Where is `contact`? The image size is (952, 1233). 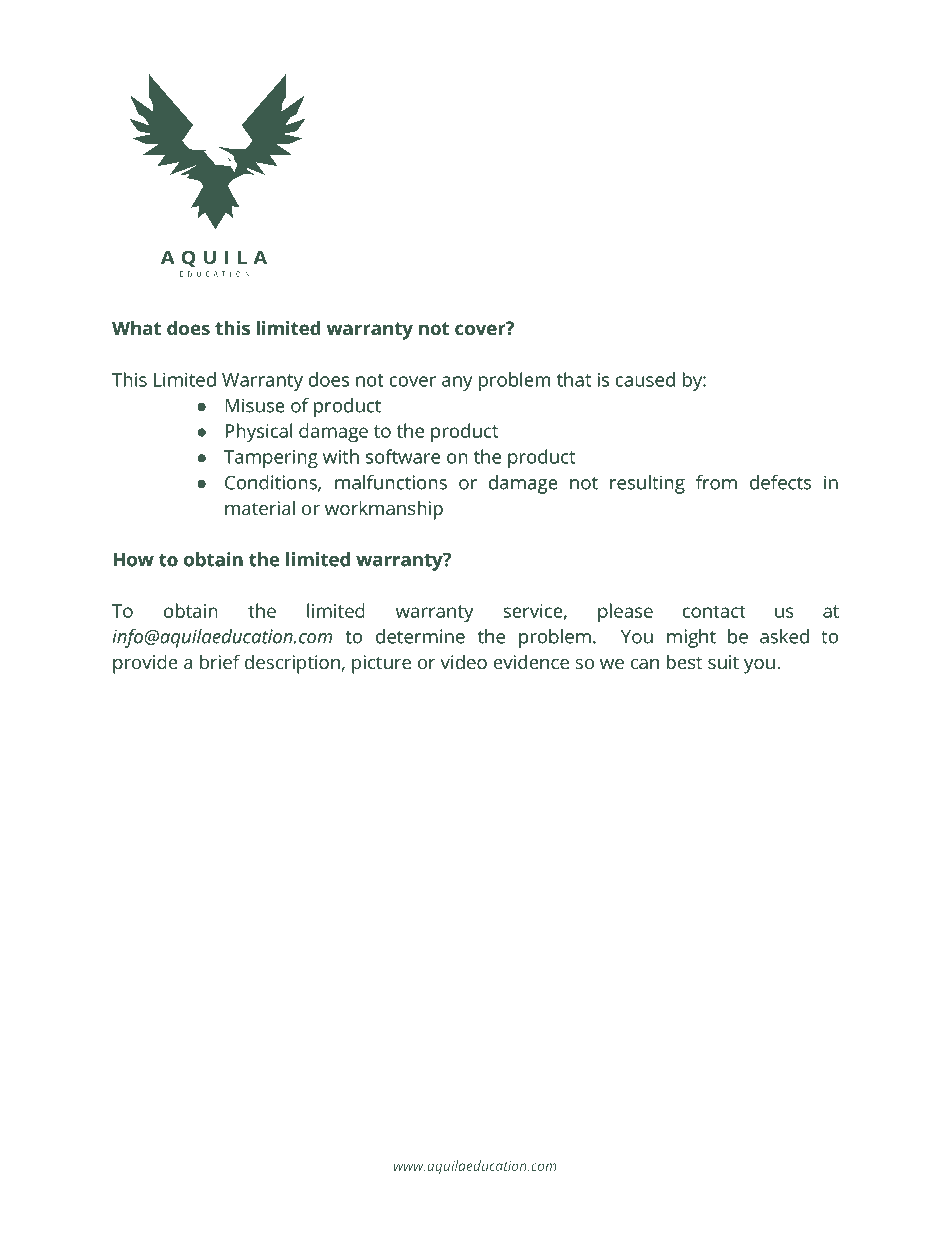
contact is located at coordinates (714, 611).
